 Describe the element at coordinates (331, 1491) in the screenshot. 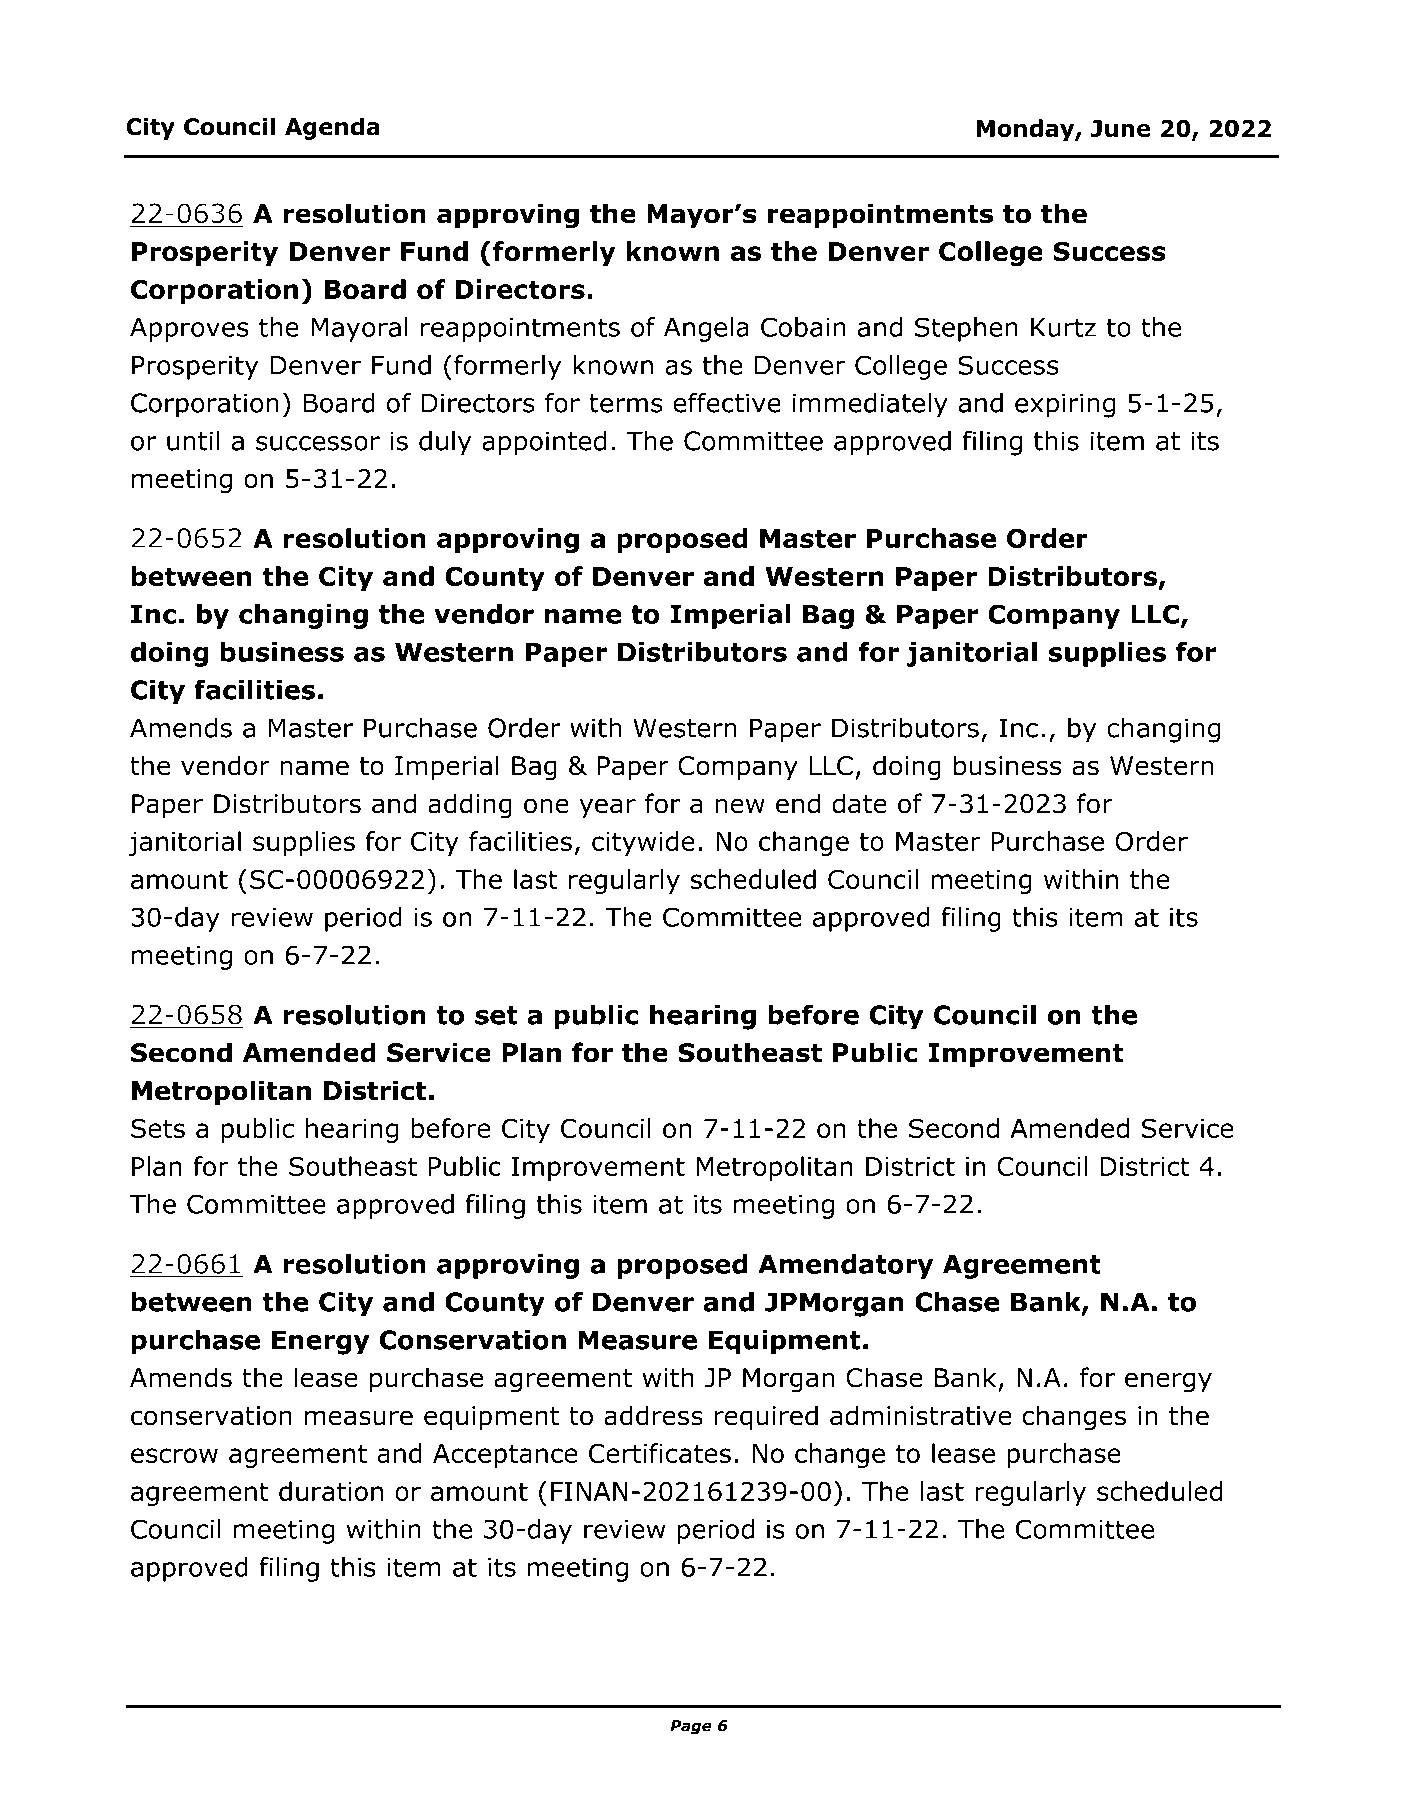

I see `duration` at that location.
